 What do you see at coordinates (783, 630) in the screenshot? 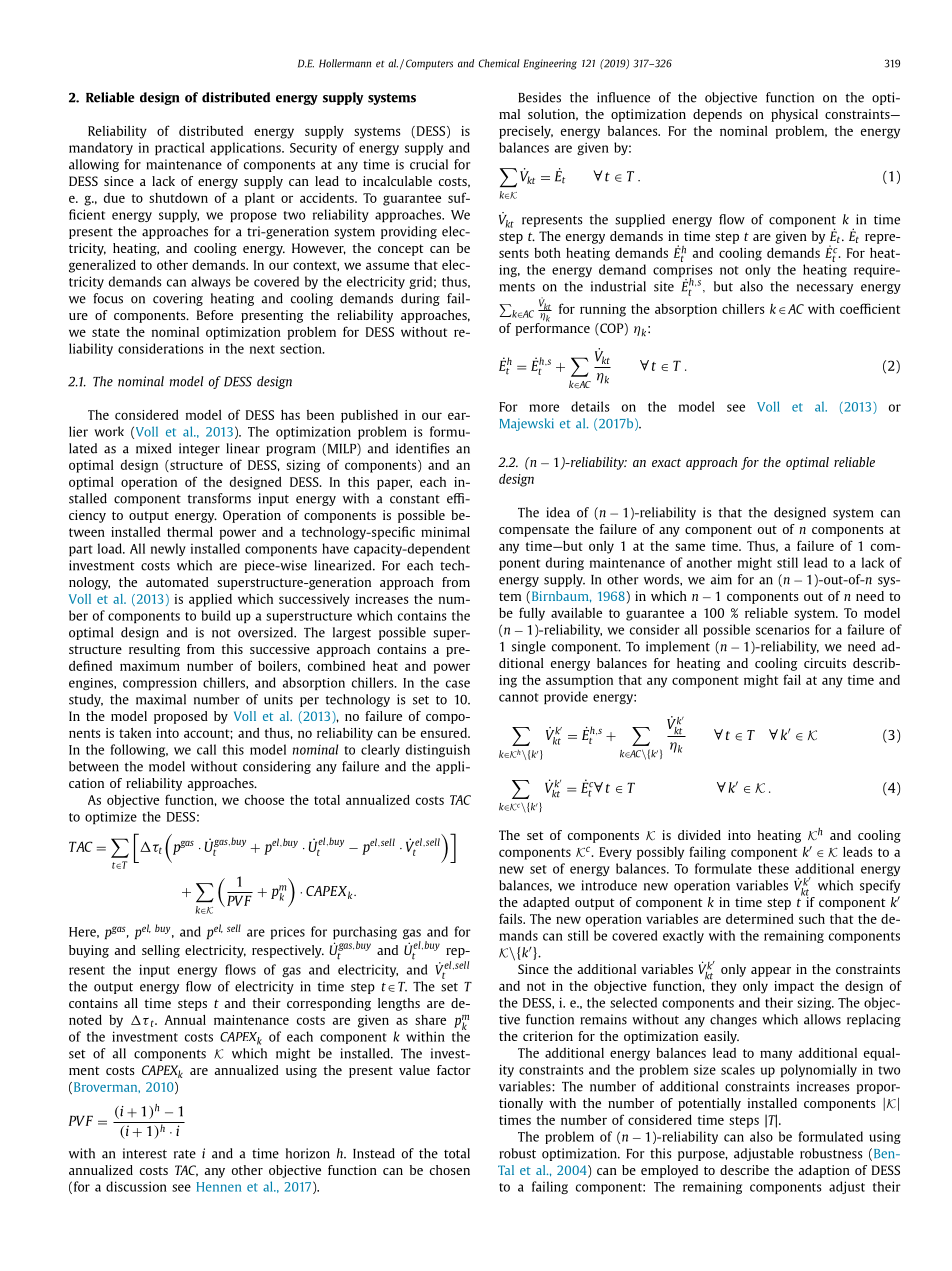
I see `scenarios` at bounding box center [783, 630].
